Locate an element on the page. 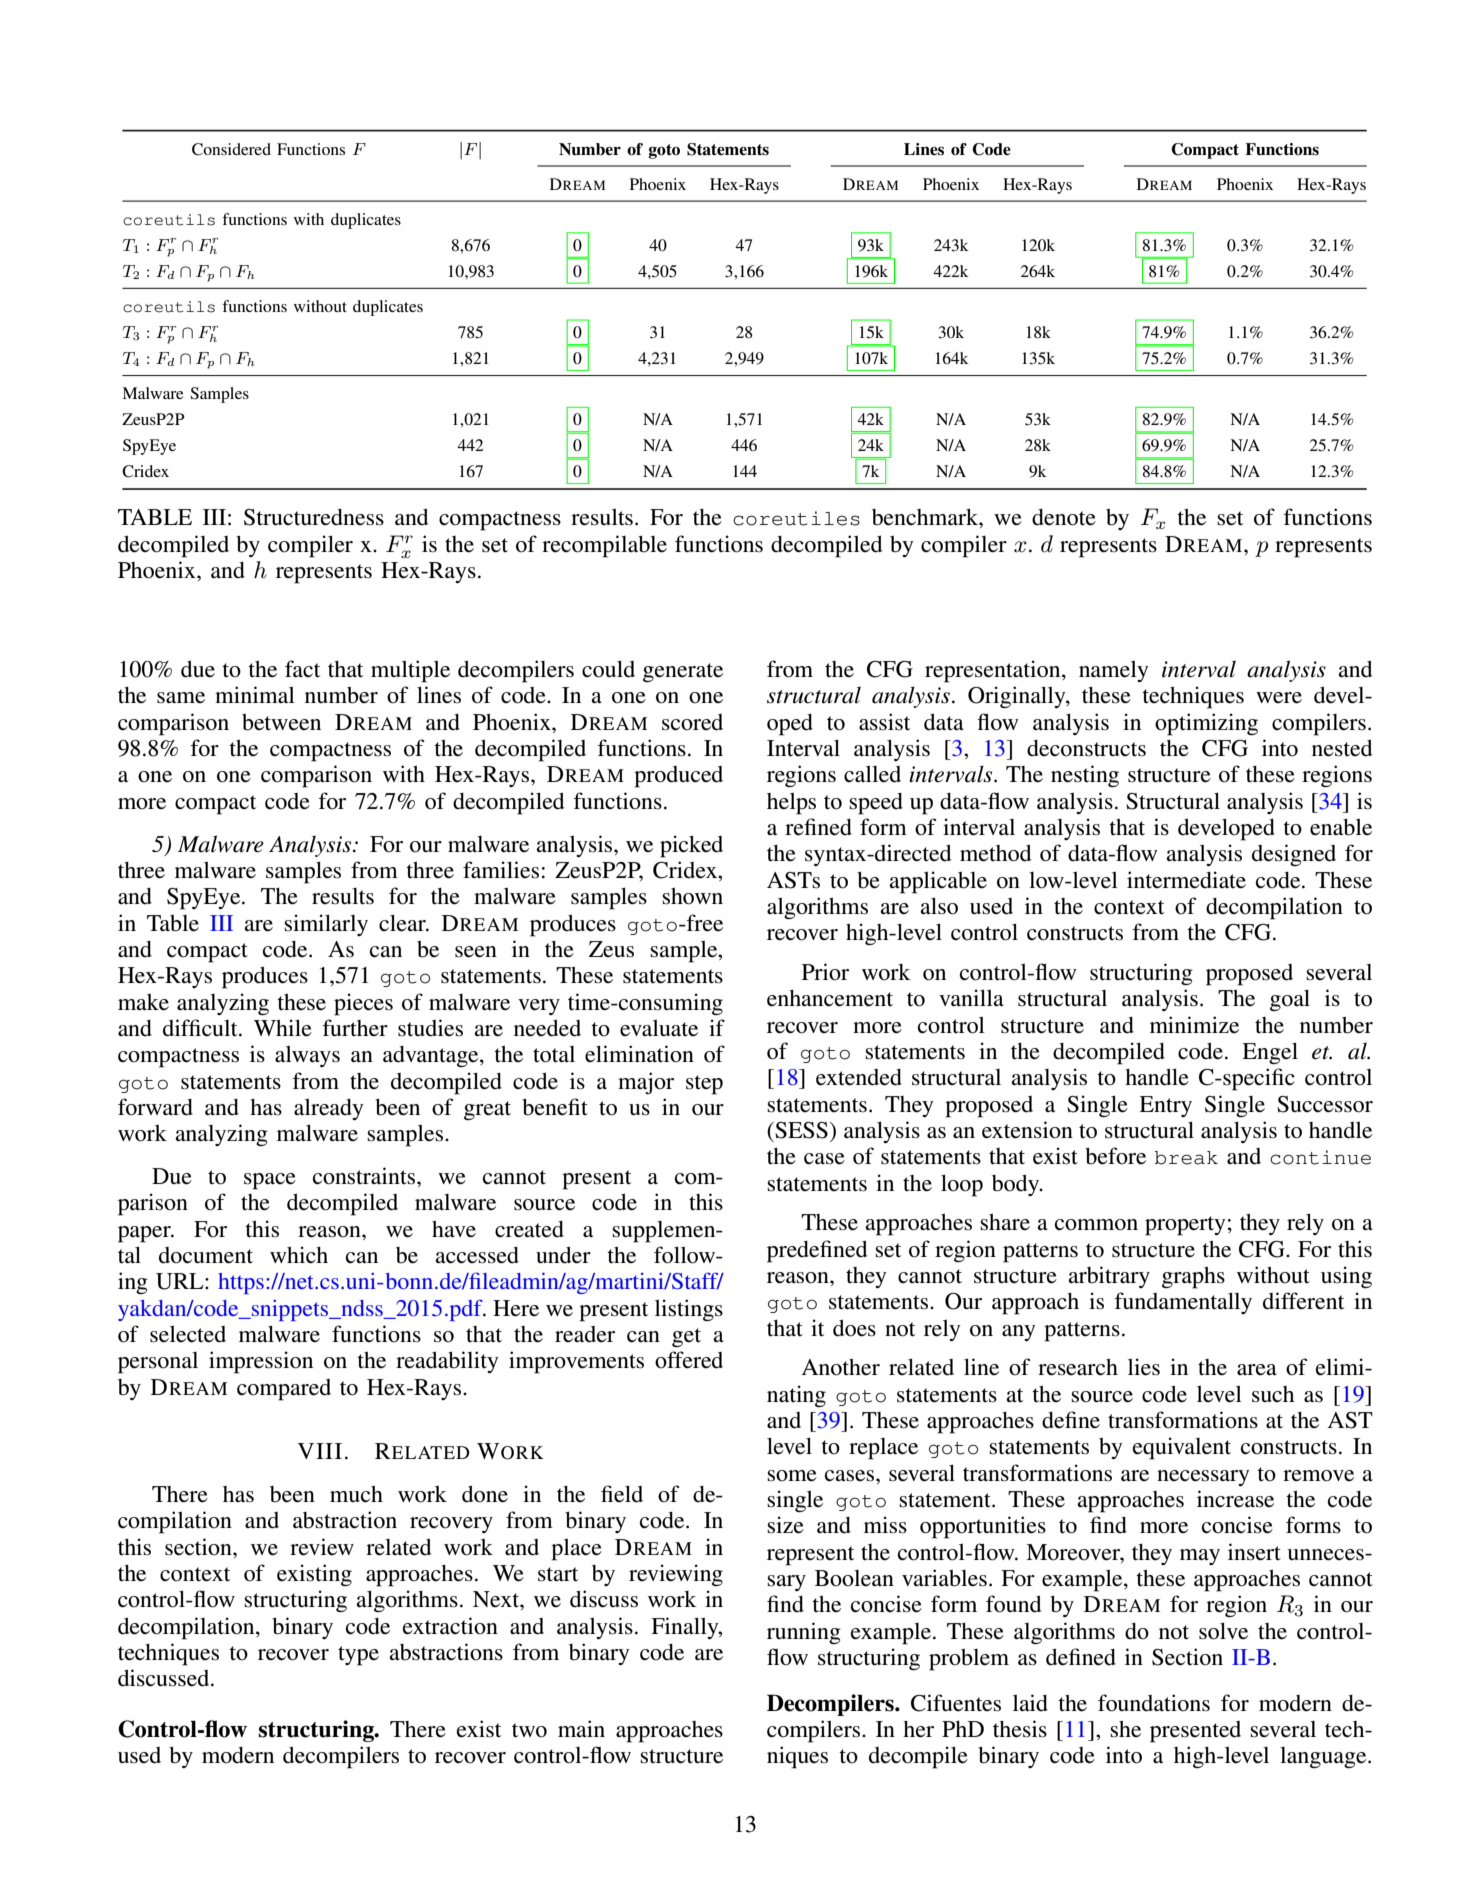 This image has height=1904, width=1471. SESS is located at coordinates (800, 1130).
